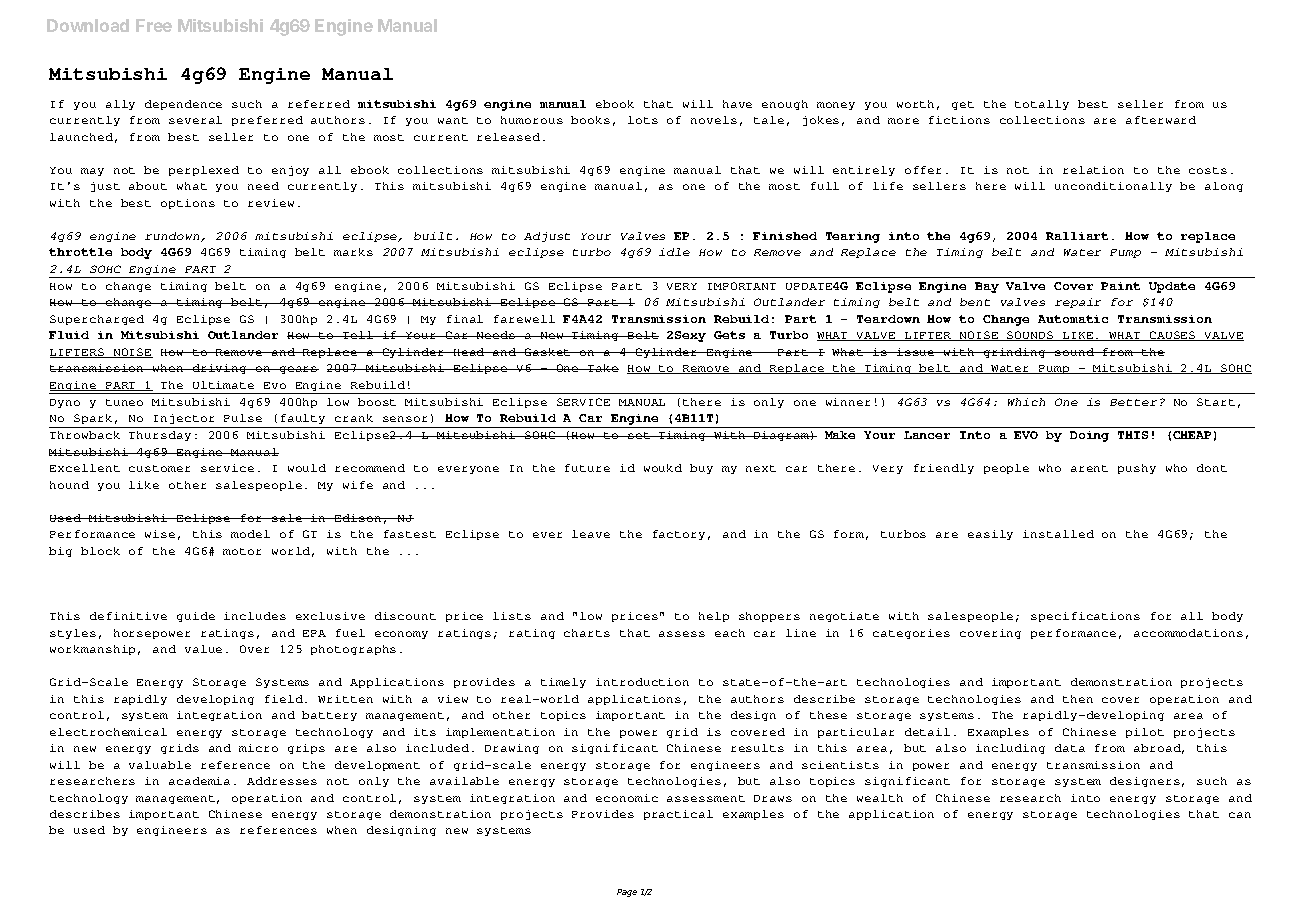 This screenshot has height=924, width=1308. What do you see at coordinates (1161, 120) in the screenshot?
I see `afterward` at bounding box center [1161, 120].
